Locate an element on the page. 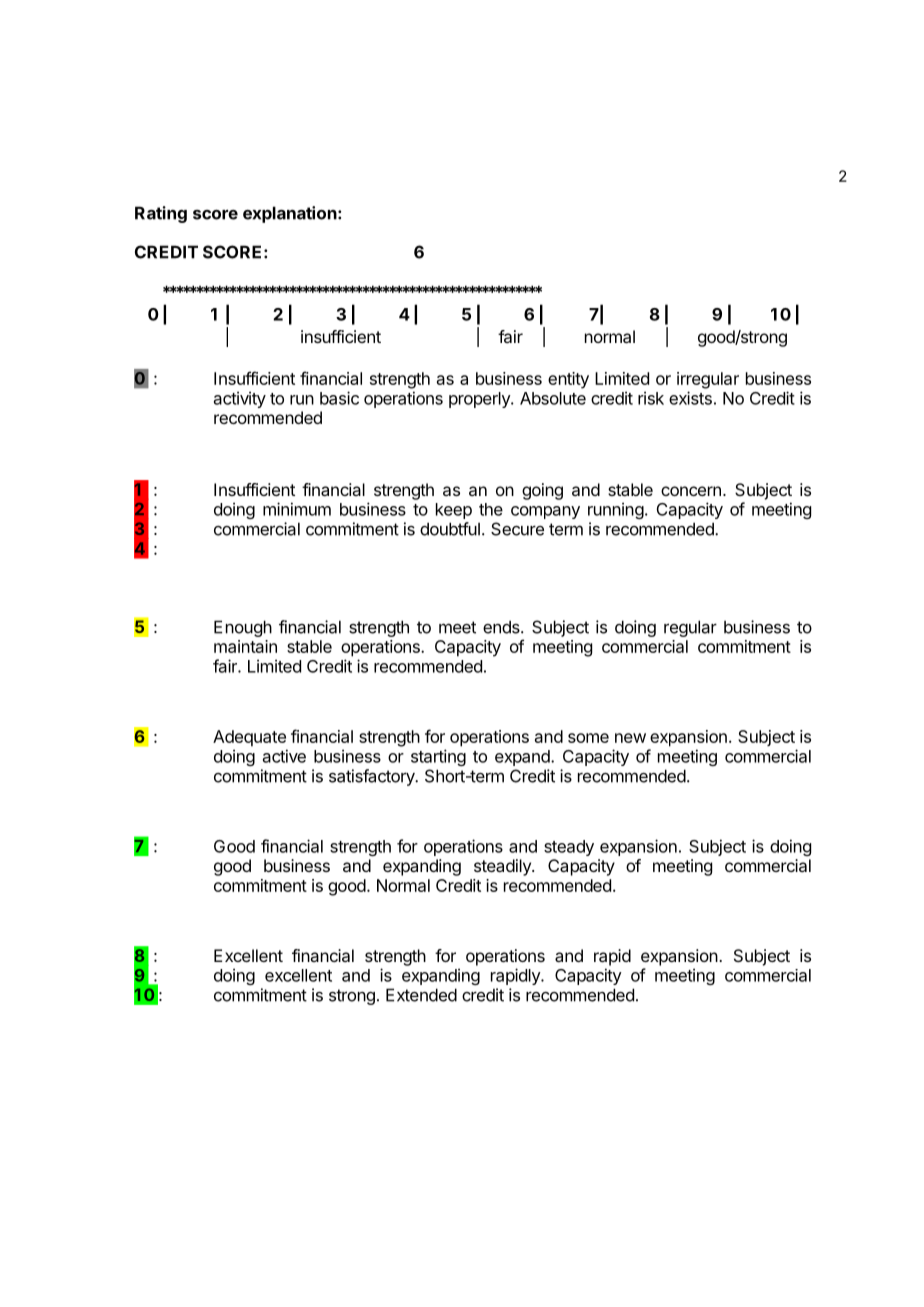 This document has height=1307, width=924. Rating is located at coordinates (161, 214).
